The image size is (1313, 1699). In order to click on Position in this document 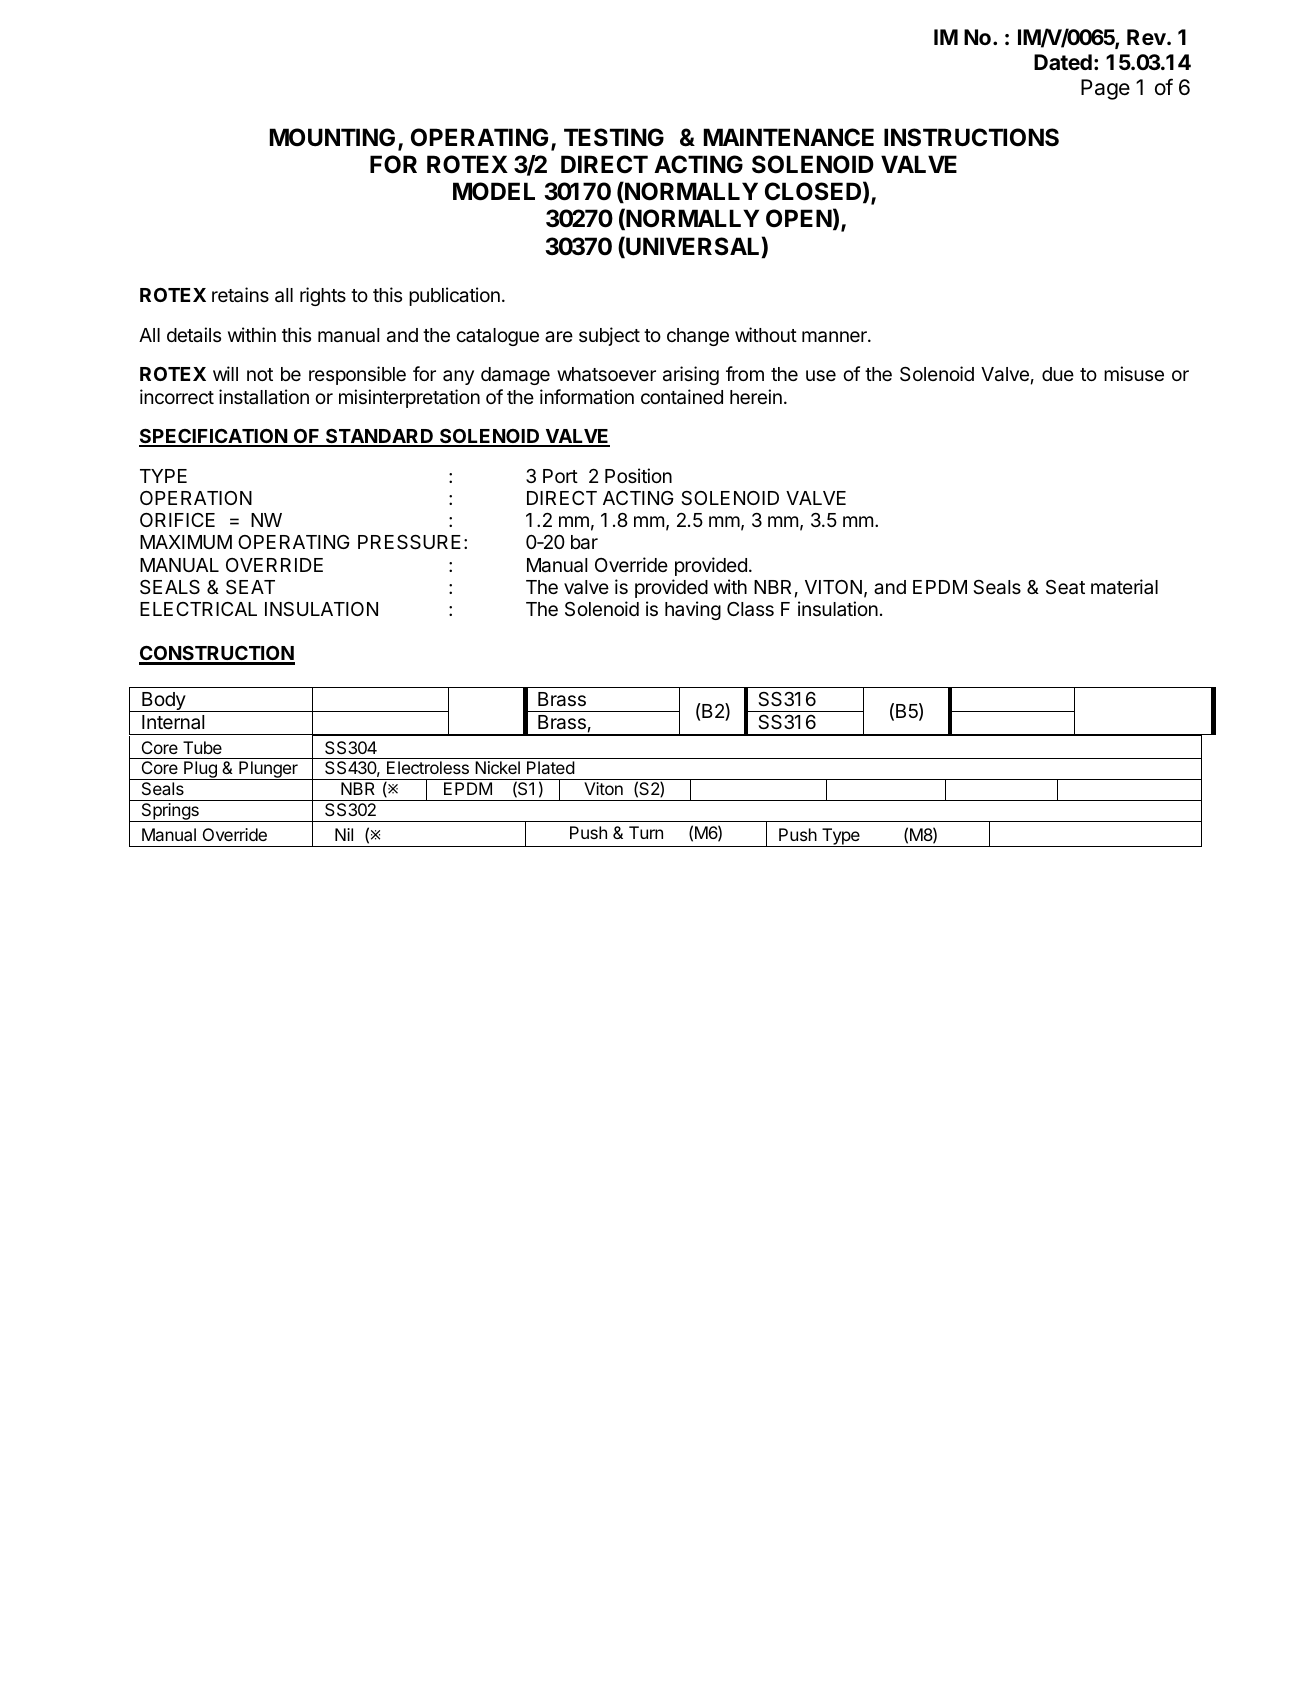, I will do `click(638, 475)`.
